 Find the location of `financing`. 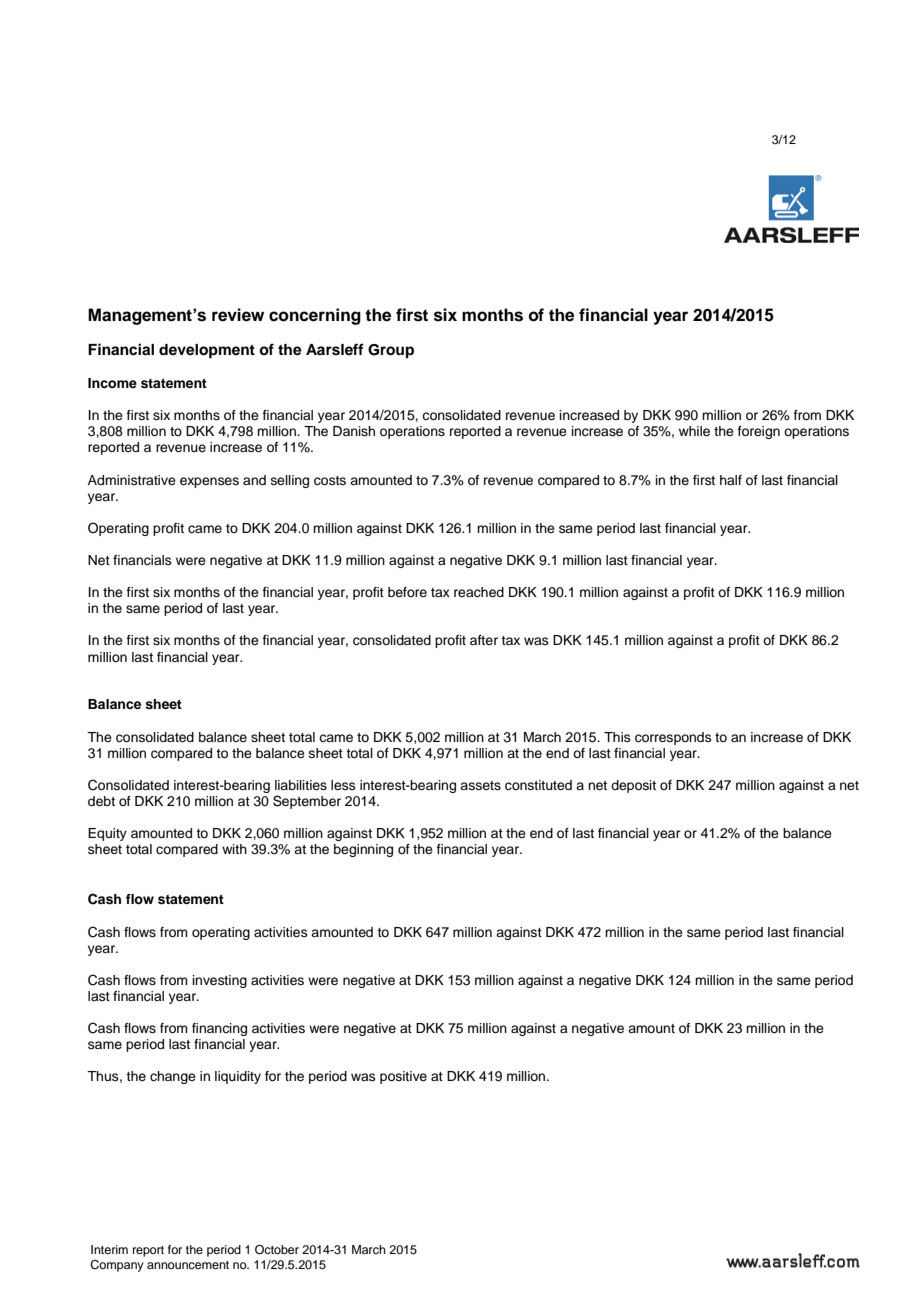

financing is located at coordinates (219, 1029).
